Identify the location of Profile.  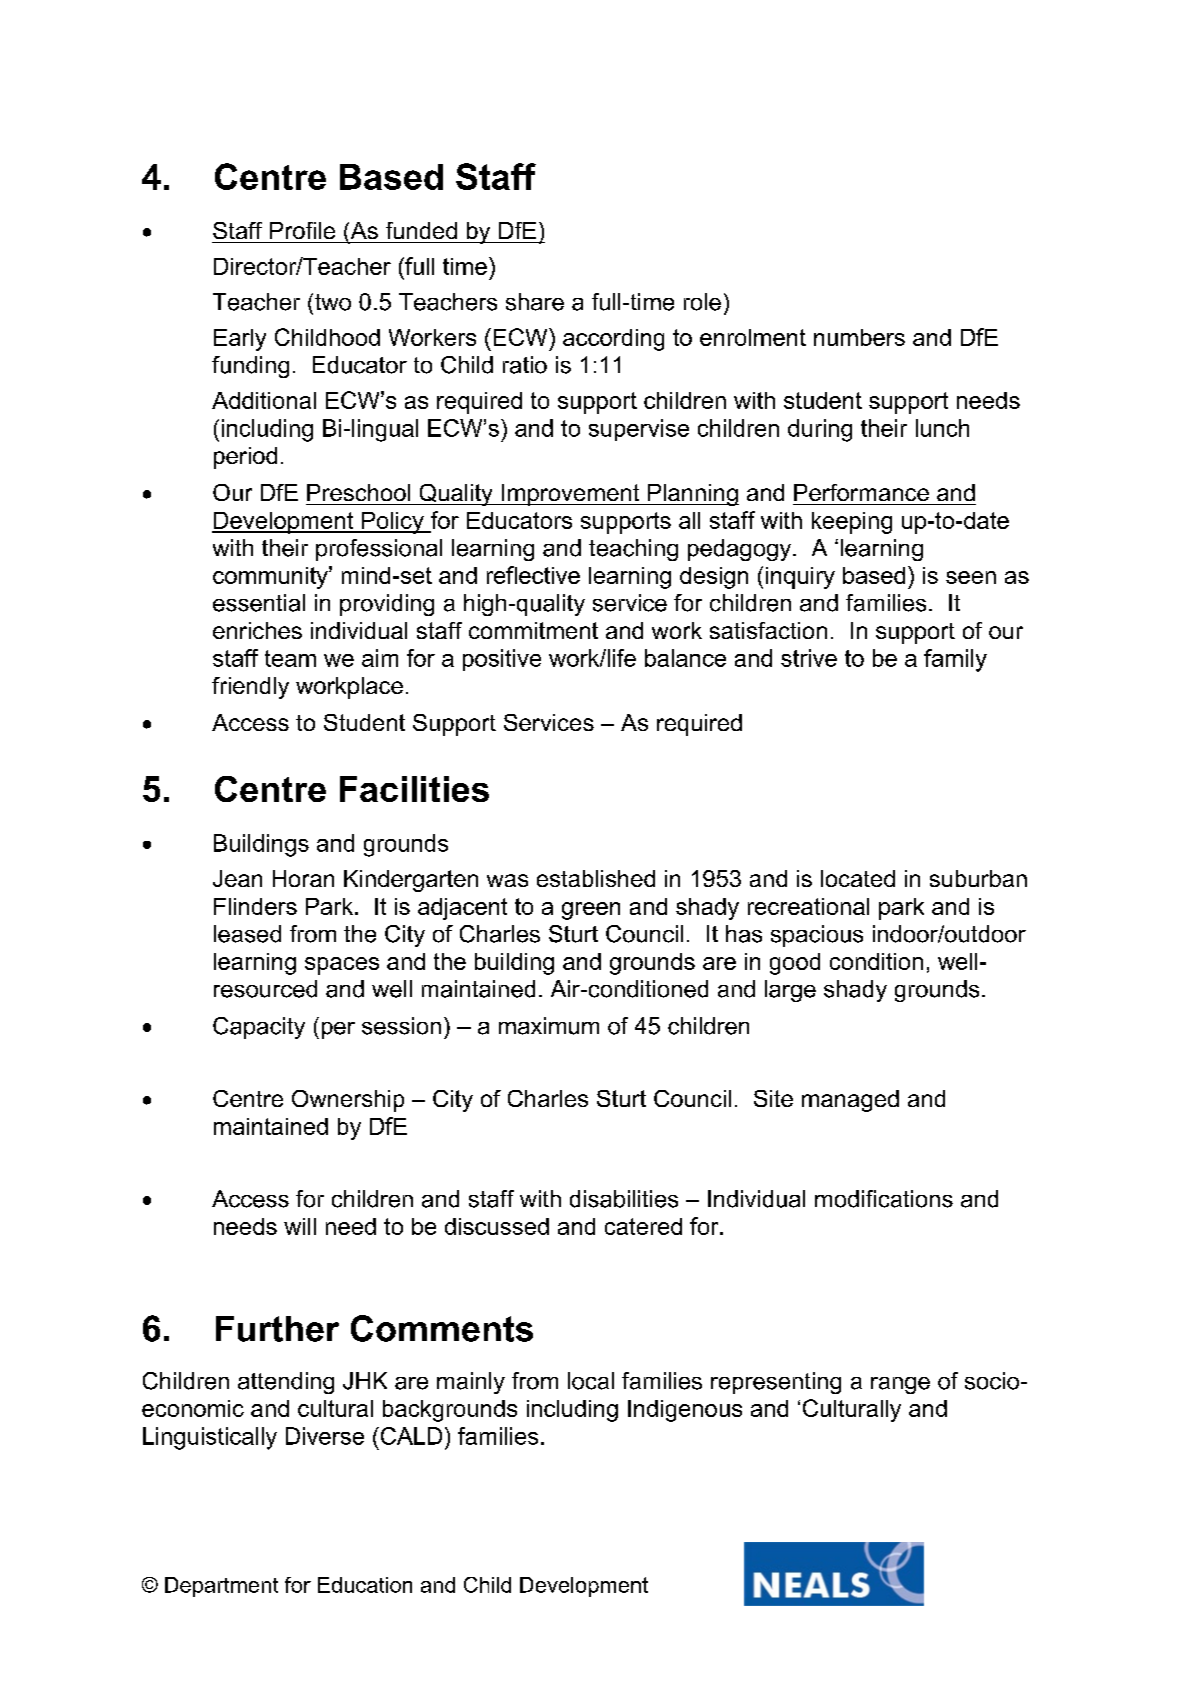
(302, 230).
